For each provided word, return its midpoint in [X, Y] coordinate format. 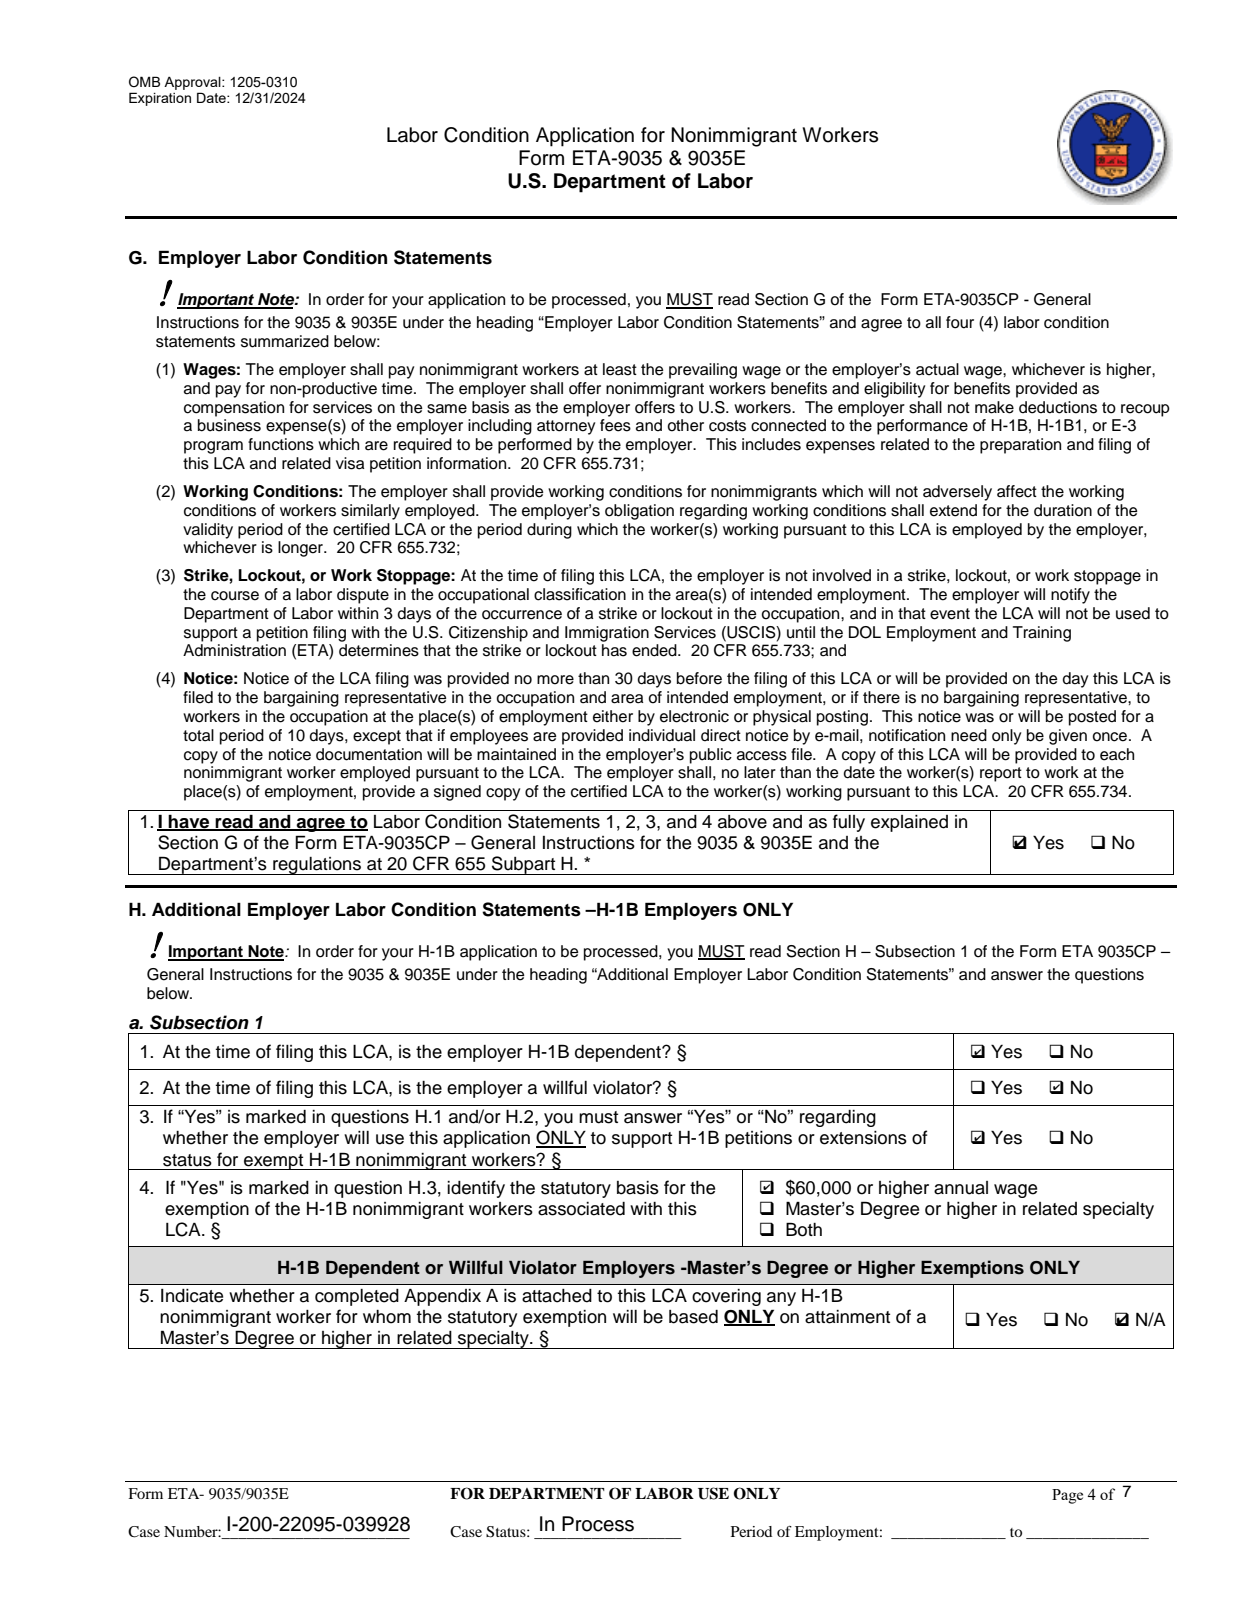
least [620, 369]
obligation [639, 512]
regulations [317, 866]
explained [909, 823]
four [960, 322]
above [742, 822]
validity [208, 531]
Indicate [192, 1296]
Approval [193, 83]
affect [1017, 491]
